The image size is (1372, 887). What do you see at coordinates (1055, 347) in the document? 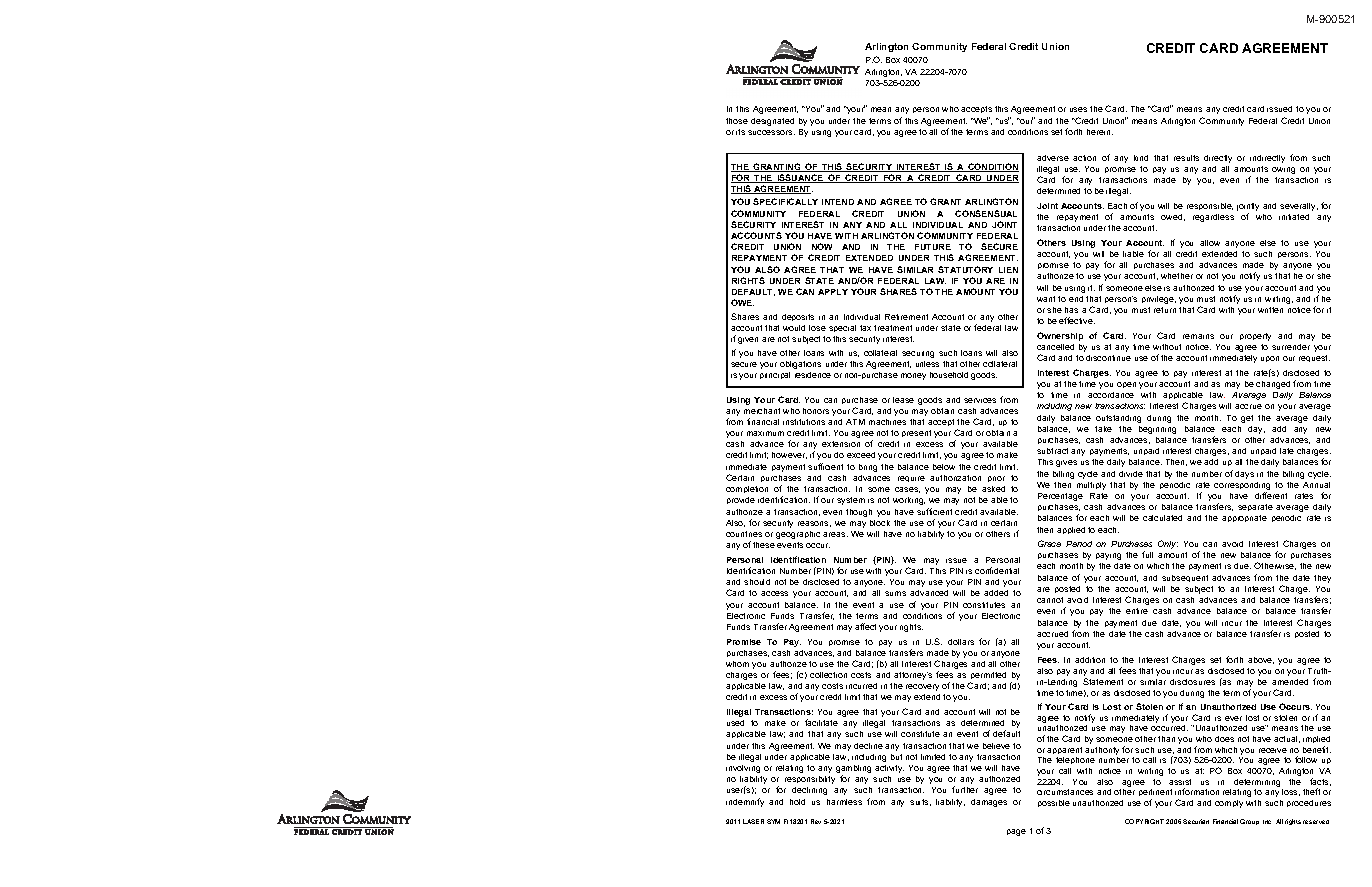
I see `cancelled` at bounding box center [1055, 347].
